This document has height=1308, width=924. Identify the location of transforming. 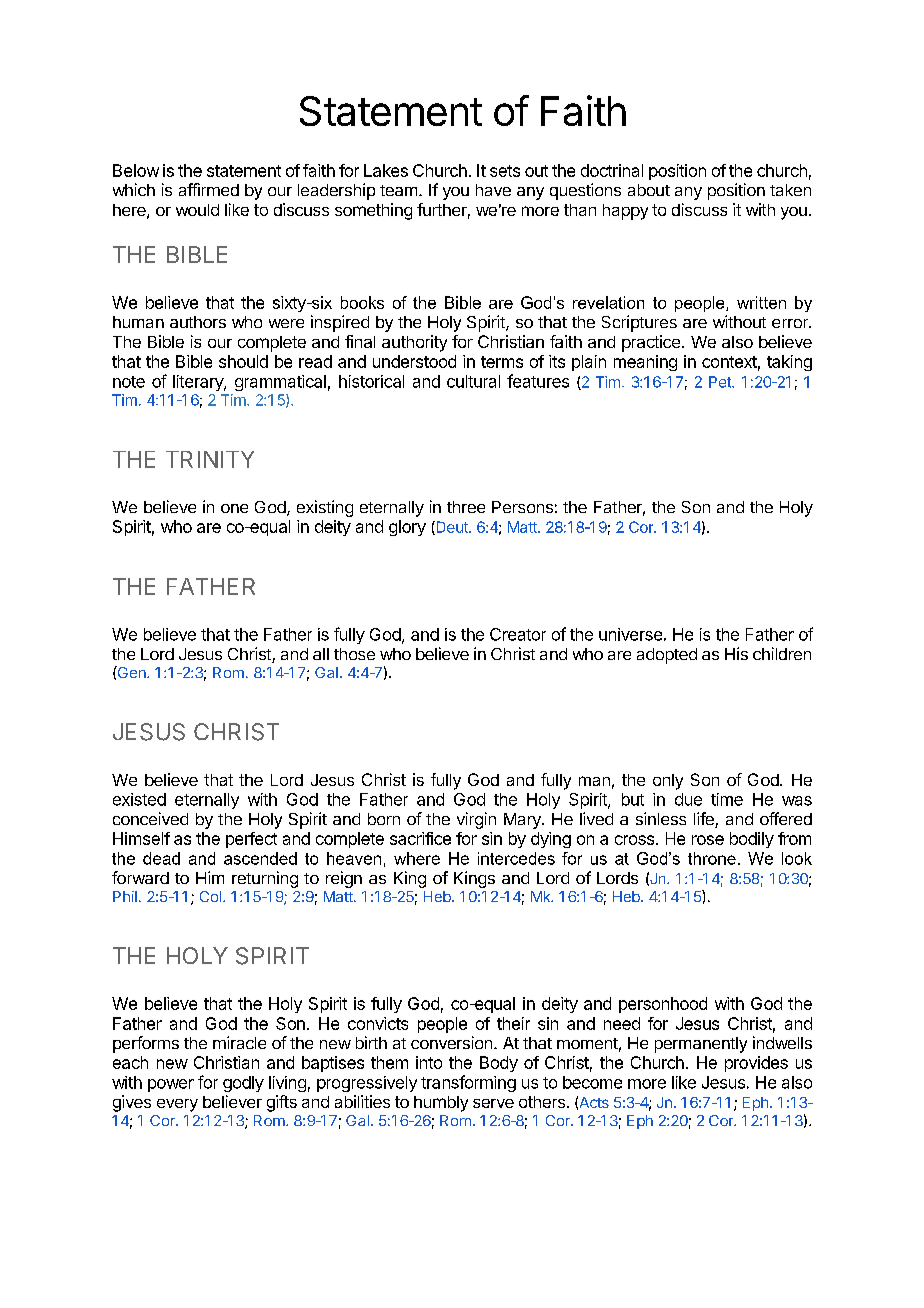
(468, 1083).
